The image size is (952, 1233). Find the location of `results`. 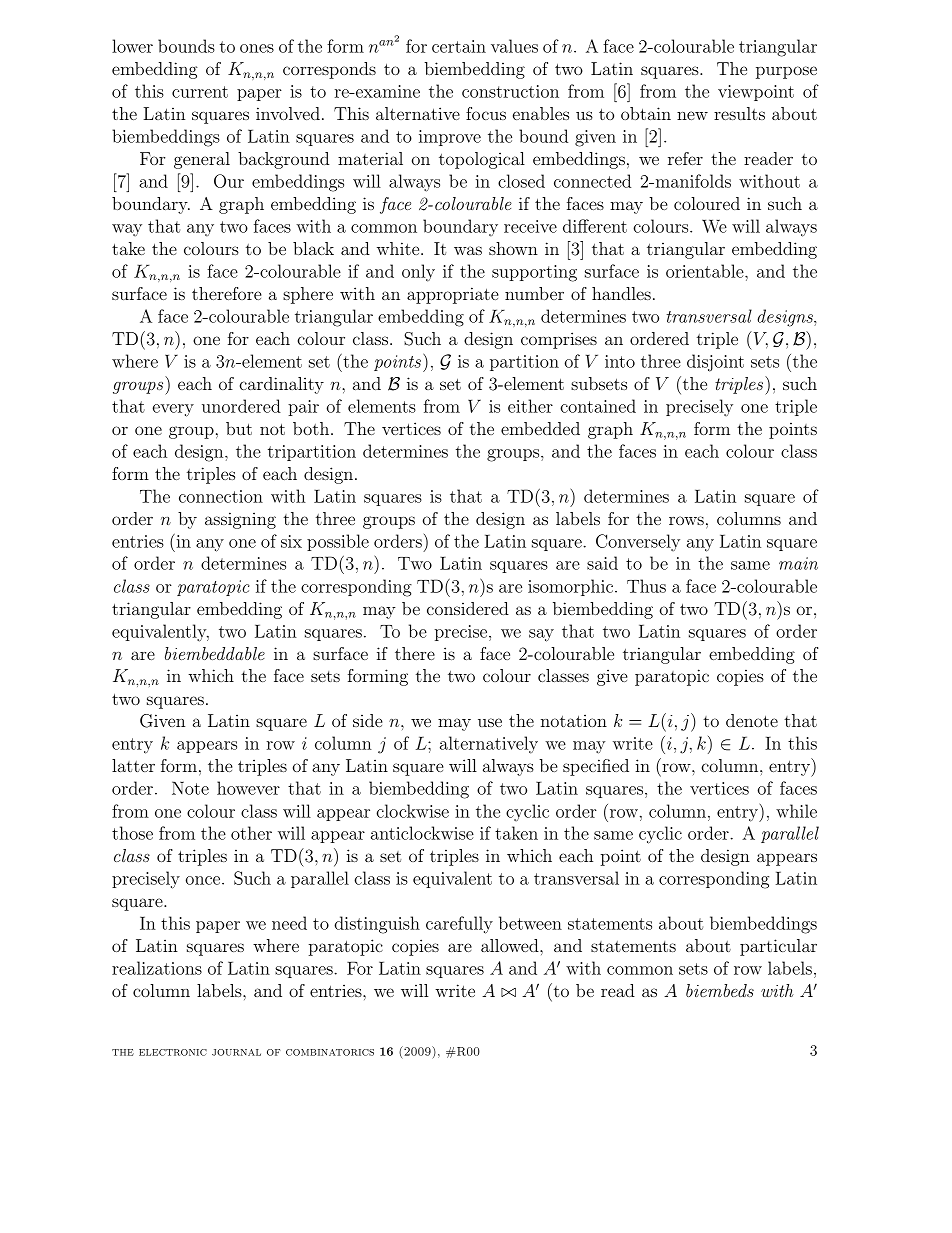

results is located at coordinates (739, 113).
